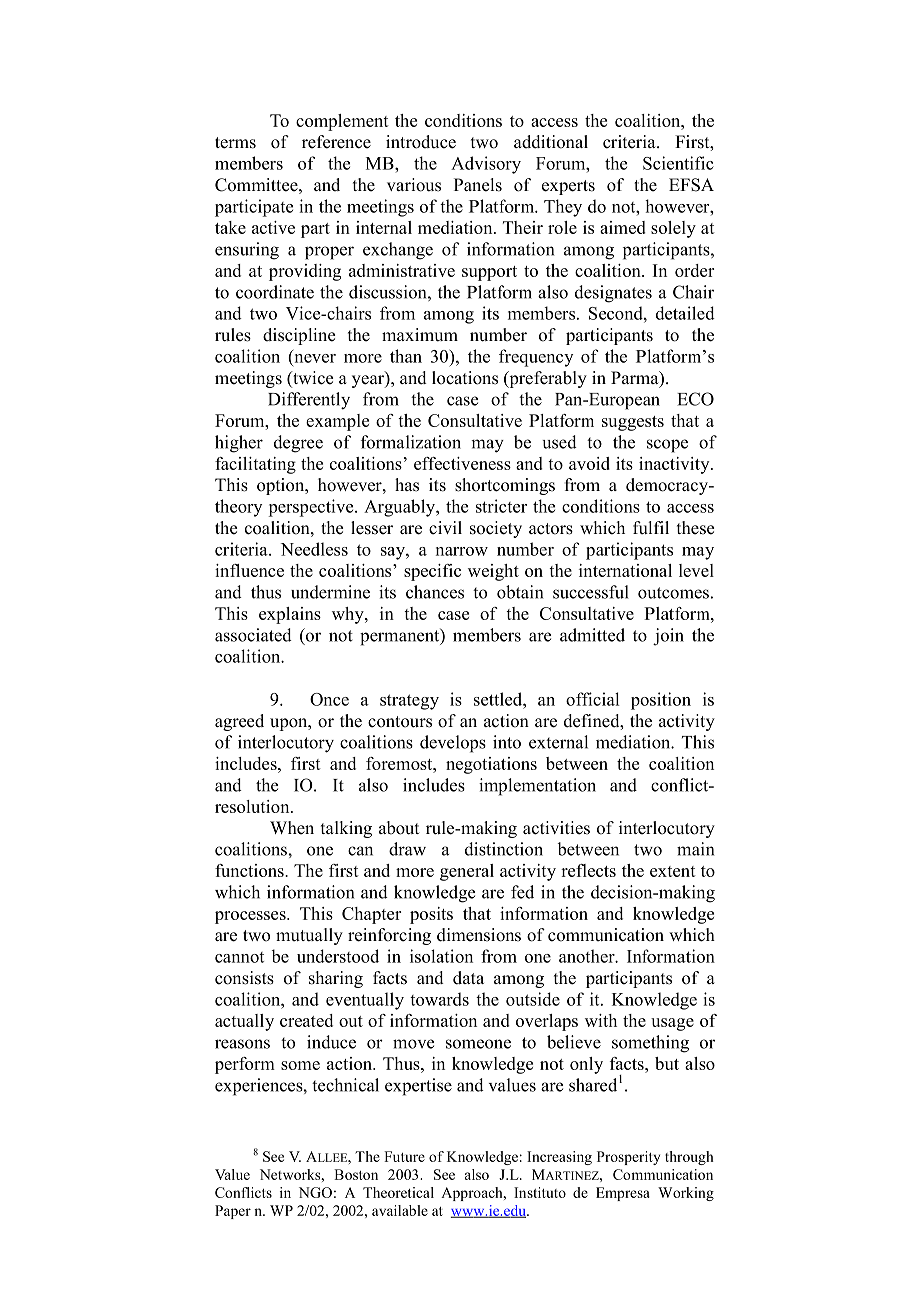  I want to click on functions, so click(250, 870).
